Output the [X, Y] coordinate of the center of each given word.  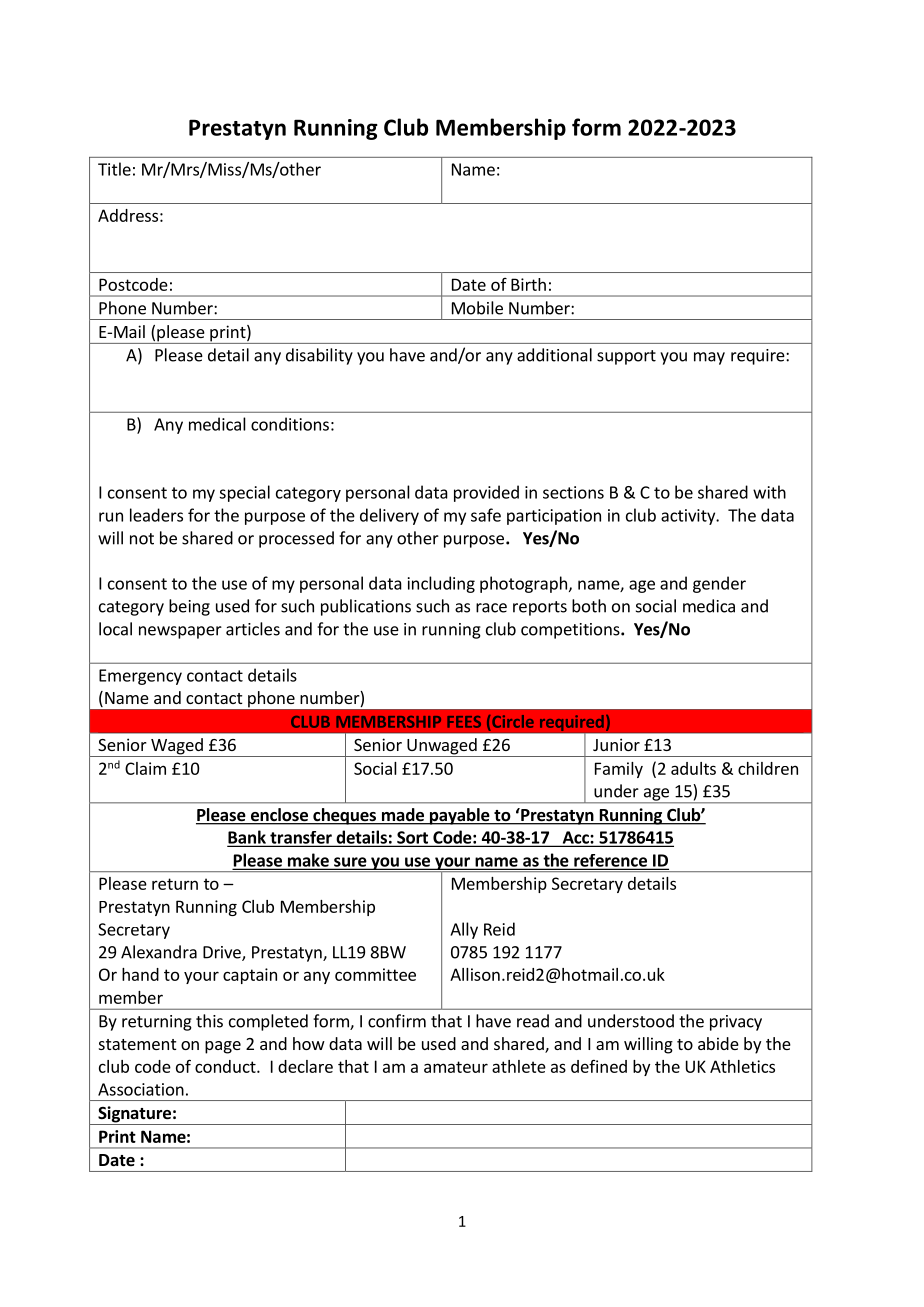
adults [693, 768]
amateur [456, 1067]
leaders [156, 515]
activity [689, 517]
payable [460, 816]
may [709, 358]
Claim [145, 768]
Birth [528, 284]
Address [128, 215]
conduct [226, 1066]
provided [486, 493]
